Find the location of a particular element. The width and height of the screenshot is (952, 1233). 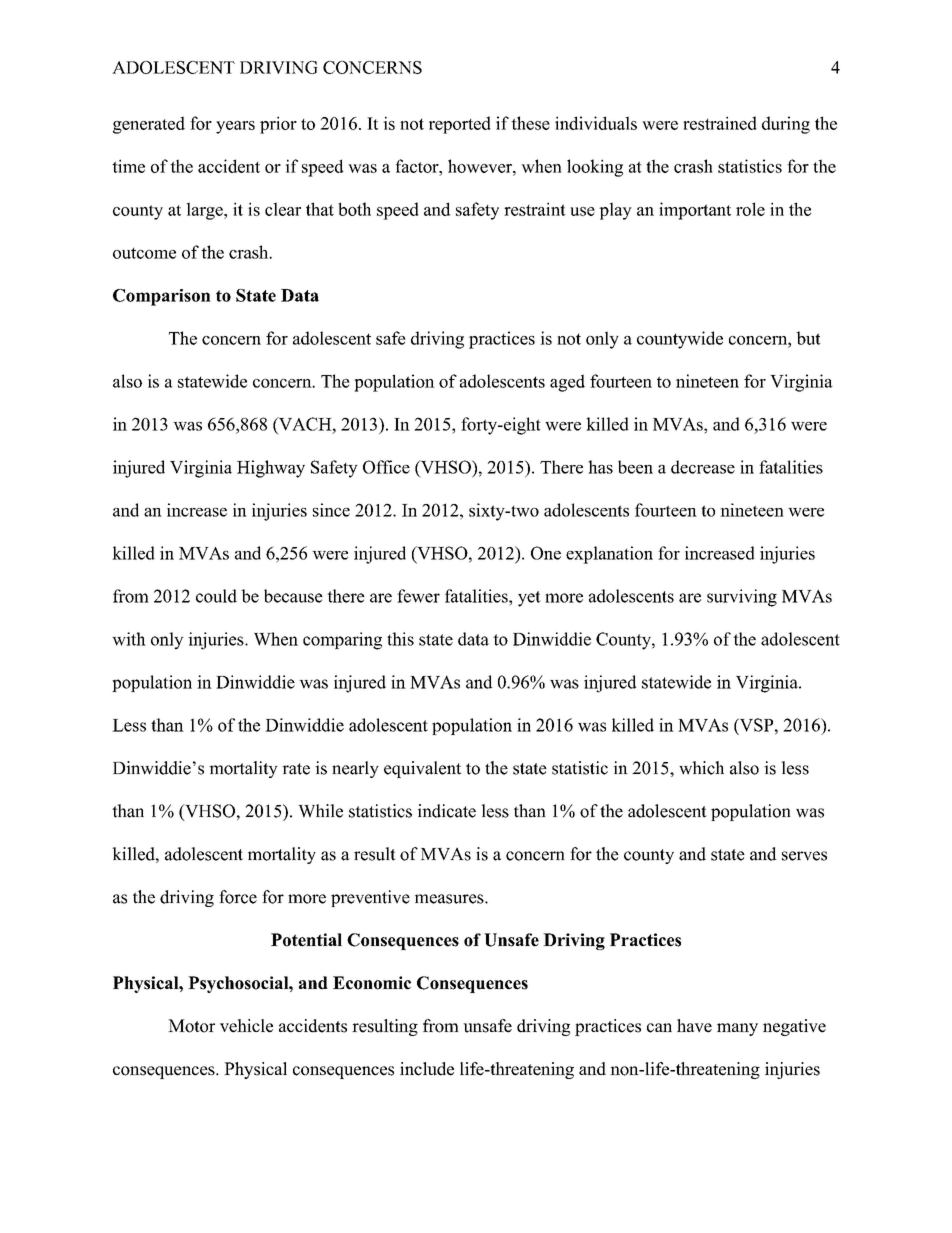

decrease is located at coordinates (703, 467).
